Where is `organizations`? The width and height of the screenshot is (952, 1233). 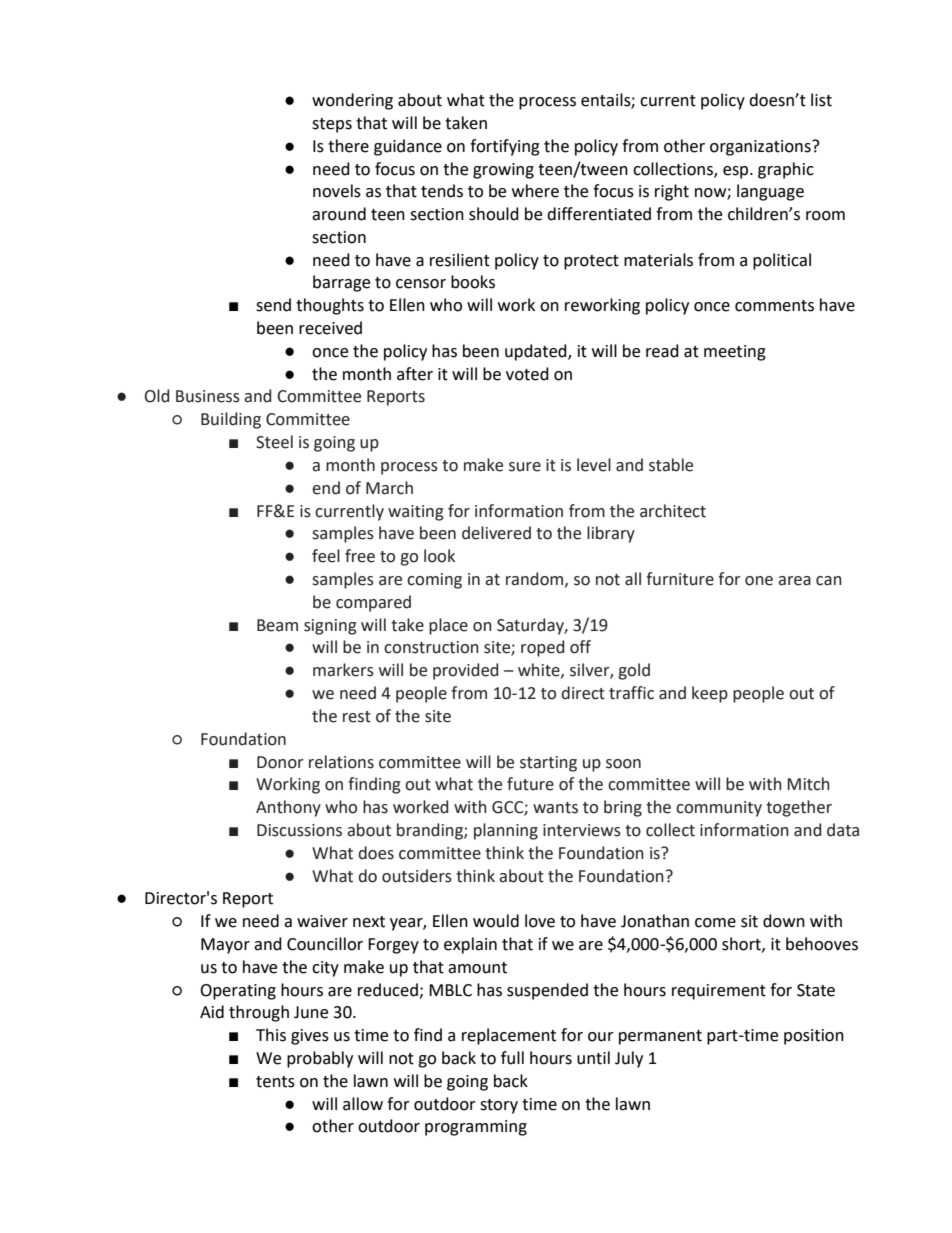
organizations is located at coordinates (761, 148).
